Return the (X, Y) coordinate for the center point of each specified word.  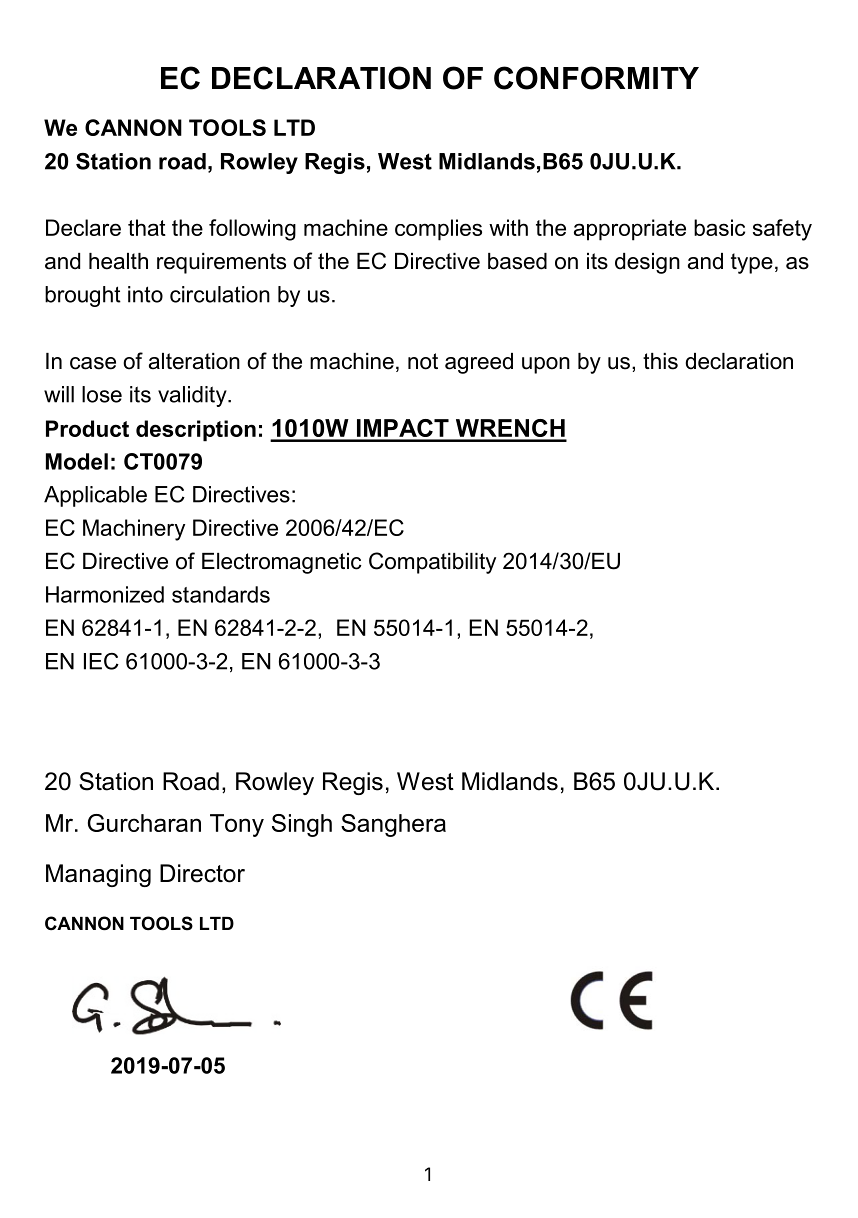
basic (719, 227)
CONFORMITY (596, 78)
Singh (302, 825)
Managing (98, 875)
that (147, 227)
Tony (237, 825)
